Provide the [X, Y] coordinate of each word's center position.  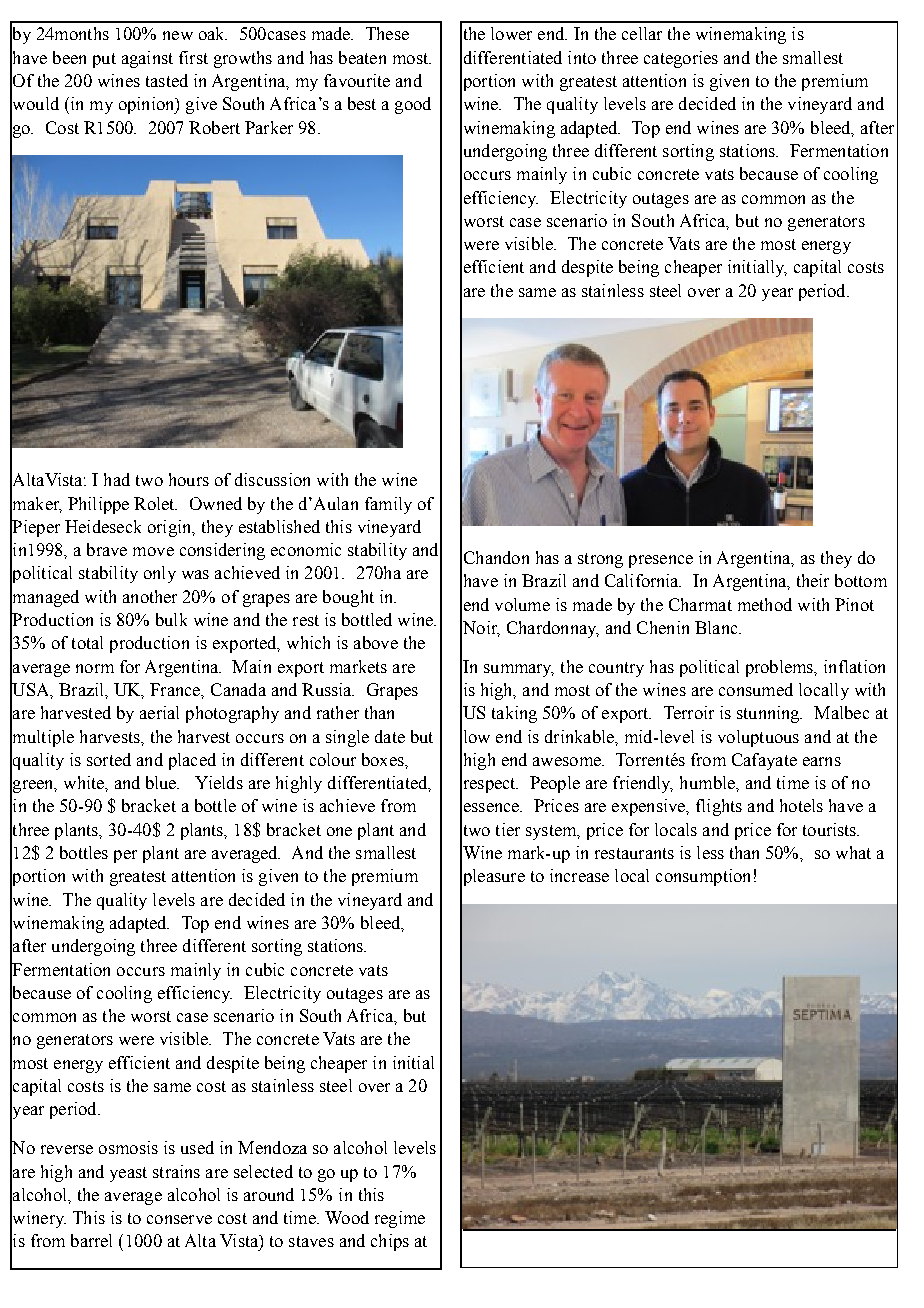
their [813, 580]
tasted [167, 80]
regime [400, 1219]
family [388, 505]
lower [511, 33]
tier [508, 829]
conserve [179, 1219]
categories [681, 59]
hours [189, 479]
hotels [801, 805]
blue [162, 782]
